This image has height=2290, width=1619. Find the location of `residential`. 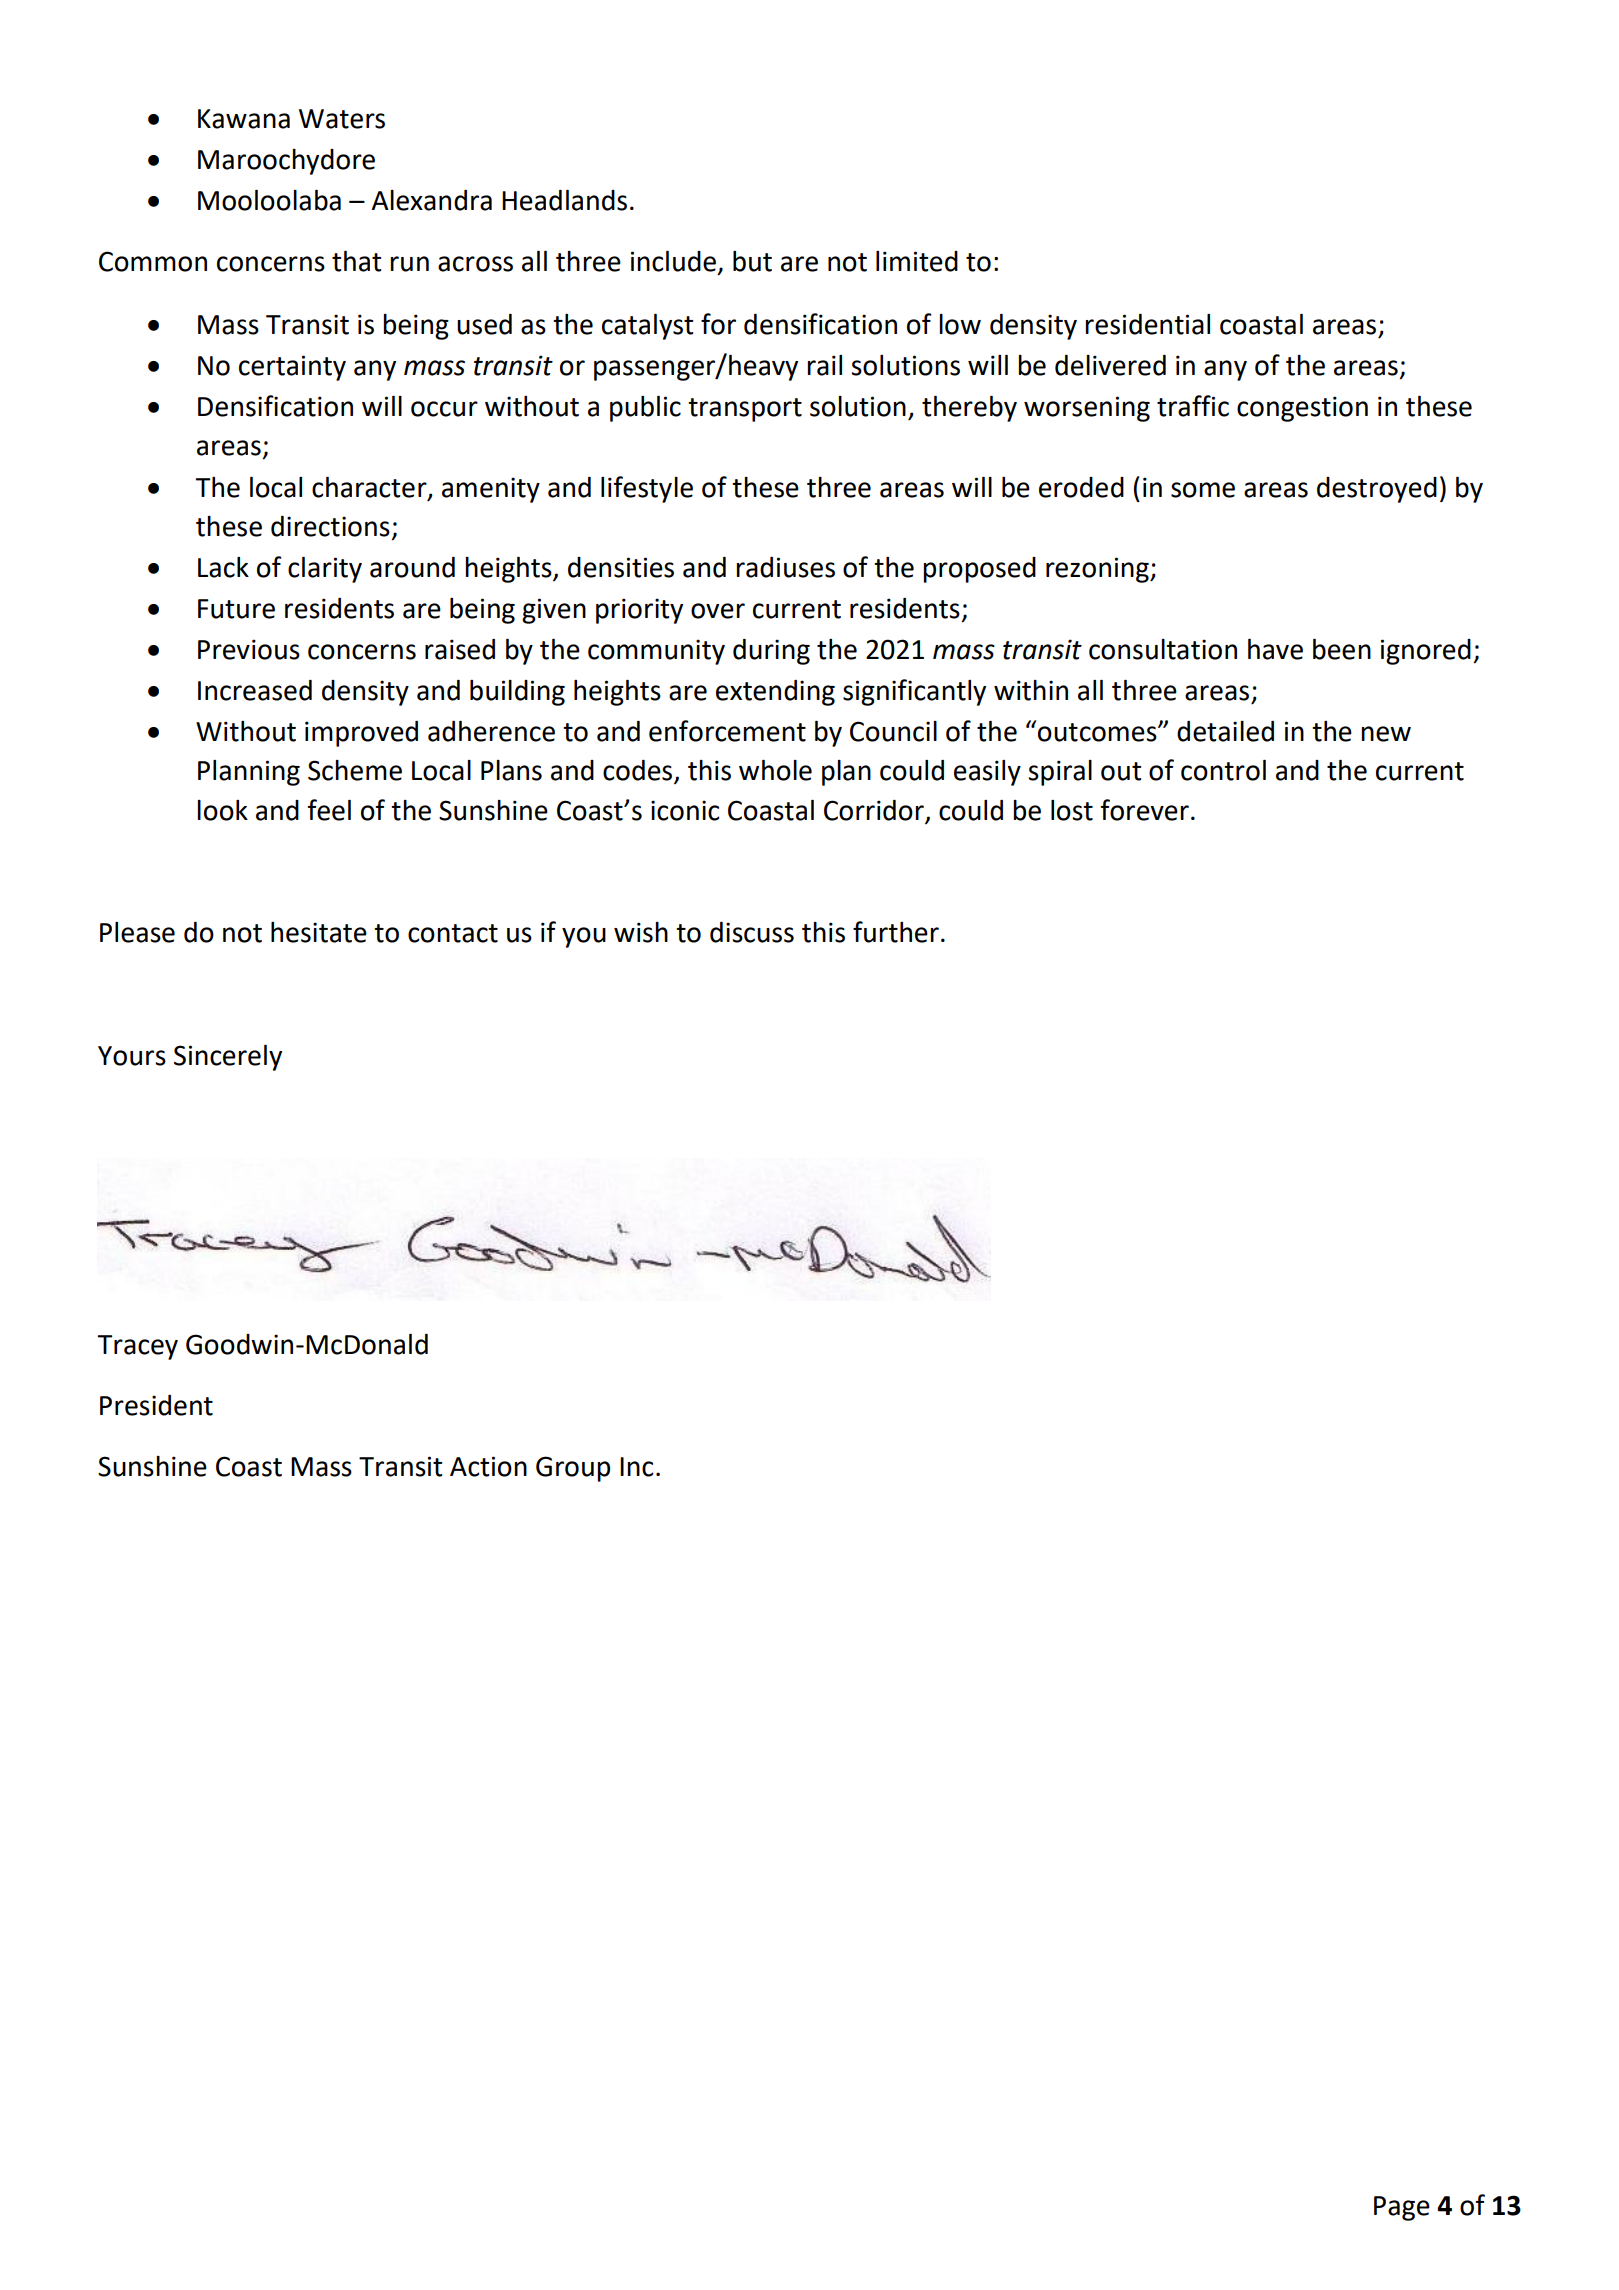

residential is located at coordinates (1147, 324).
